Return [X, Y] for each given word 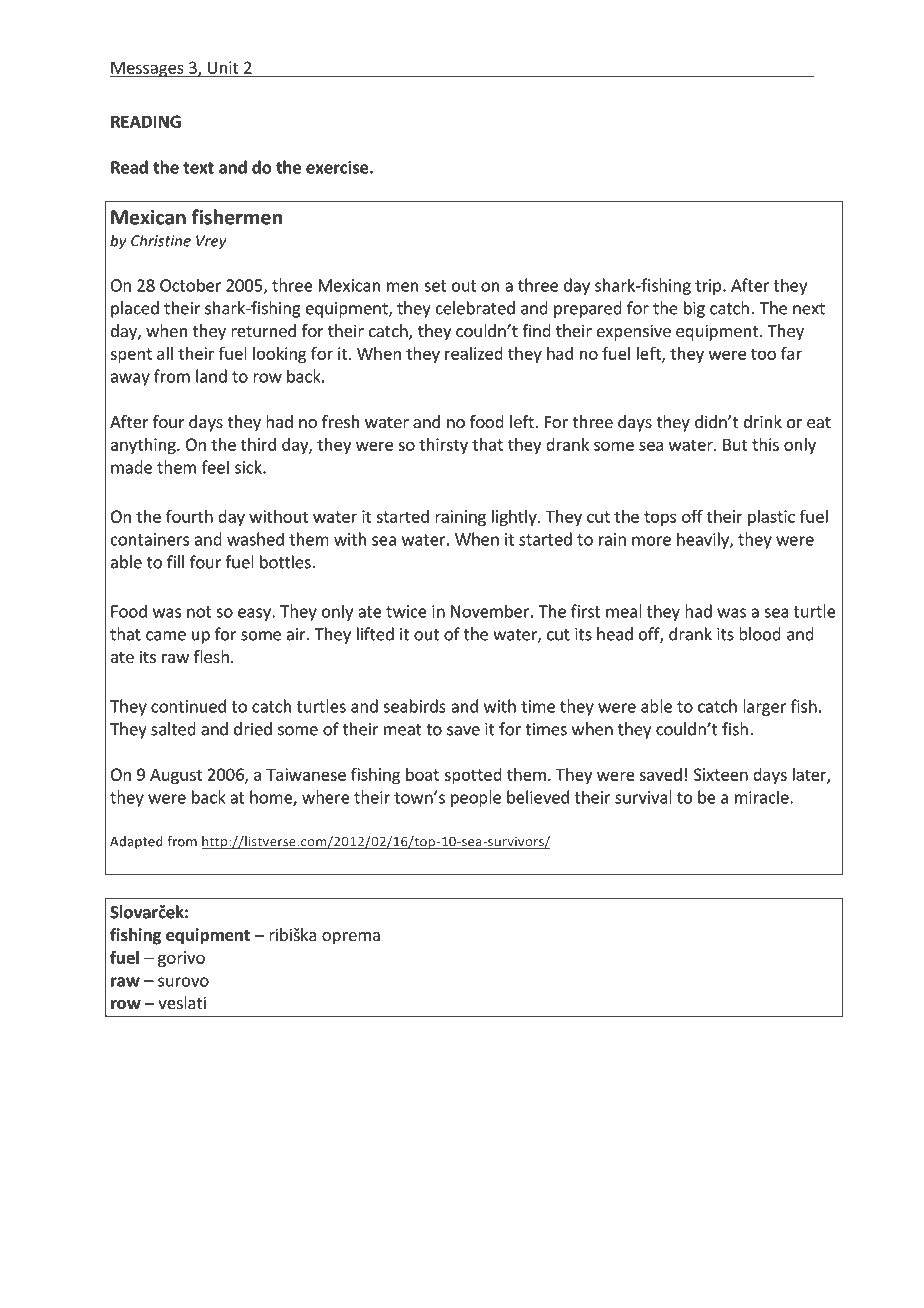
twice [406, 611]
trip [708, 287]
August [176, 776]
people [476, 798]
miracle [763, 797]
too [763, 354]
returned [263, 330]
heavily [704, 540]
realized [474, 353]
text [198, 168]
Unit [223, 68]
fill [175, 562]
